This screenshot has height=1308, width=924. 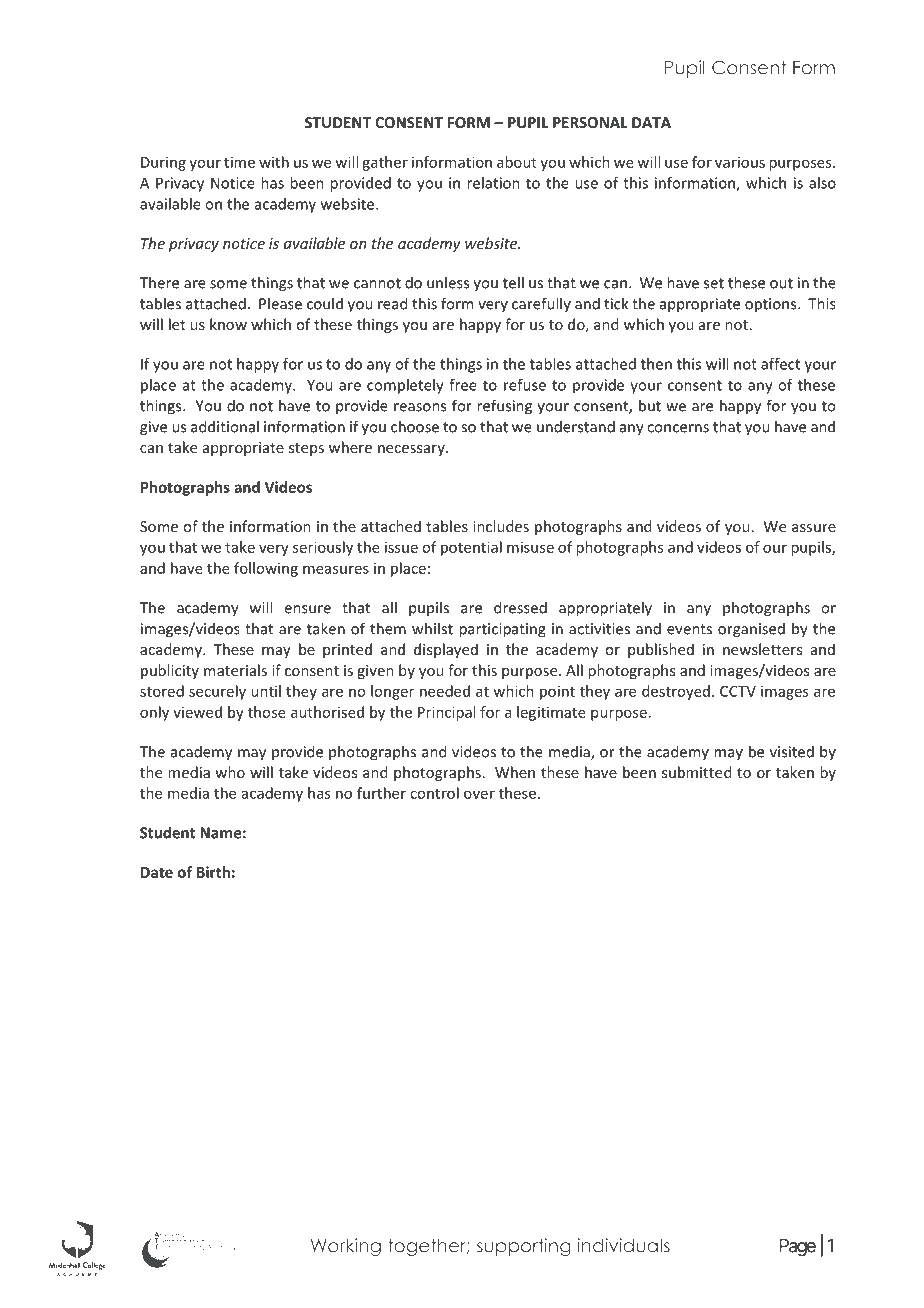 I want to click on various, so click(x=740, y=162).
